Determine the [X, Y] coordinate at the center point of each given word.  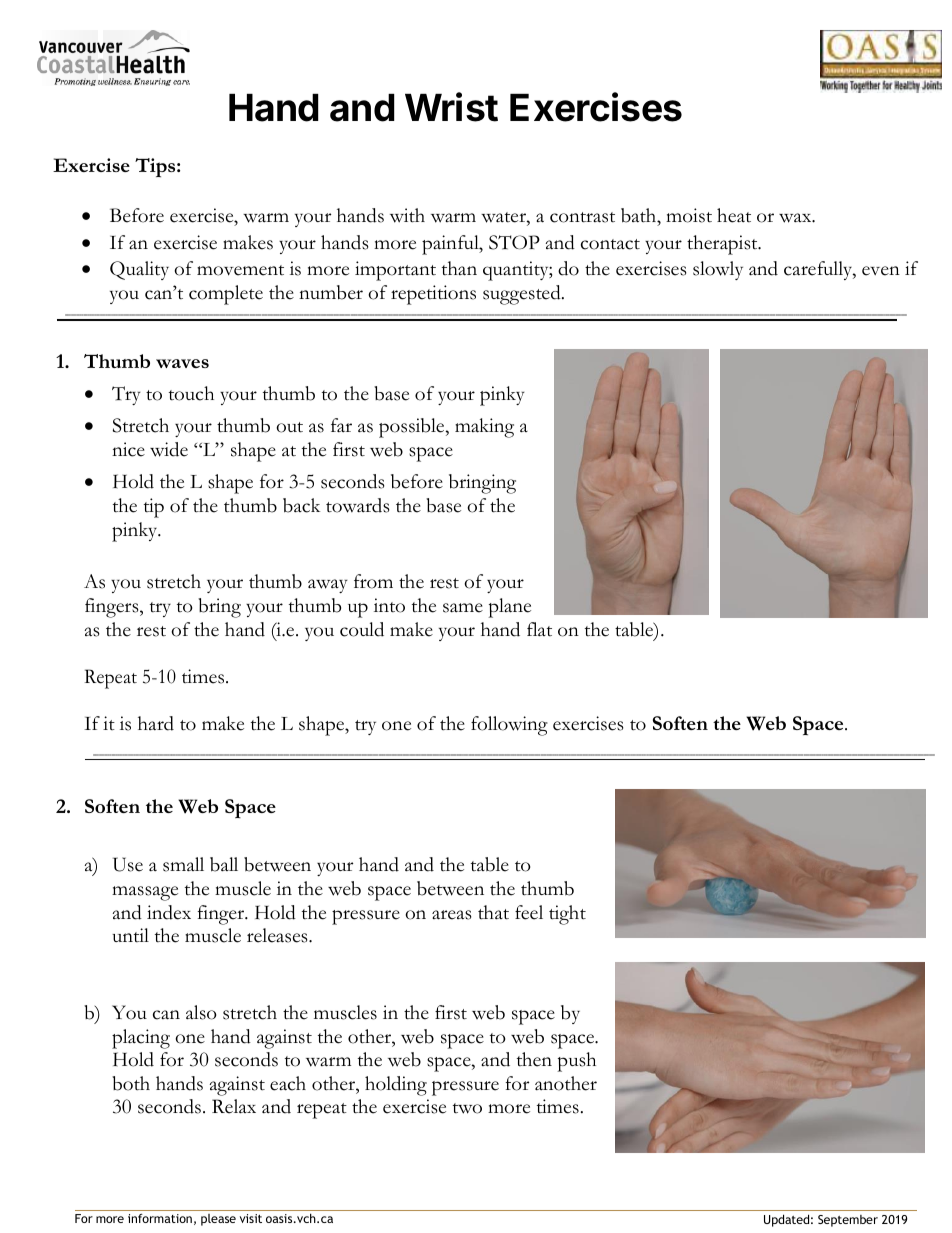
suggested [523, 295]
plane [509, 608]
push [576, 1062]
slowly [718, 270]
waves [182, 363]
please [218, 1220]
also [201, 1012]
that [493, 912]
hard [156, 723]
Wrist [451, 107]
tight [567, 915]
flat [539, 629]
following [509, 726]
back [301, 505]
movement [240, 270]
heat [734, 215]
